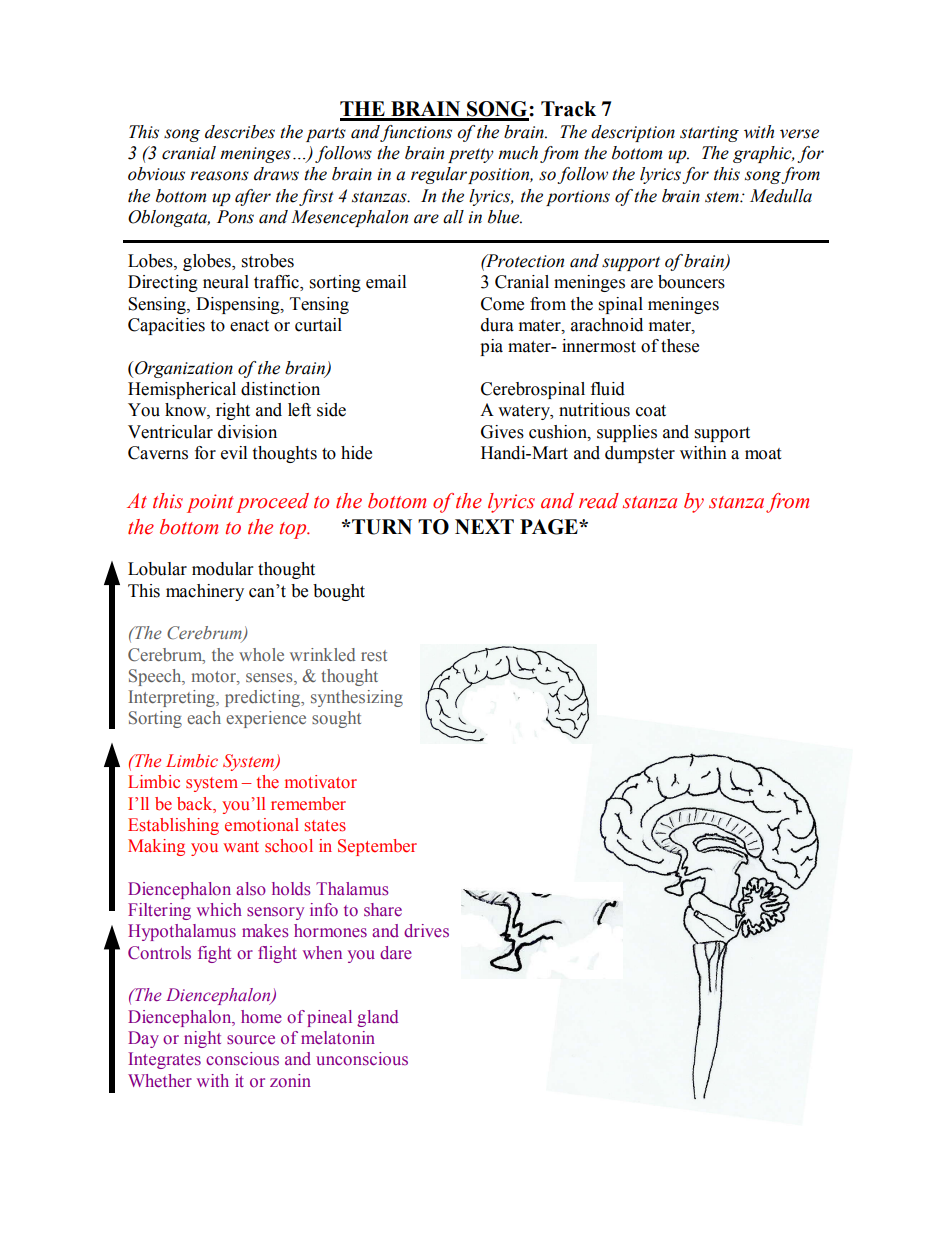 The width and height of the page is (952, 1233). Describe the element at coordinates (426, 930) in the page. I see `drives` at that location.
